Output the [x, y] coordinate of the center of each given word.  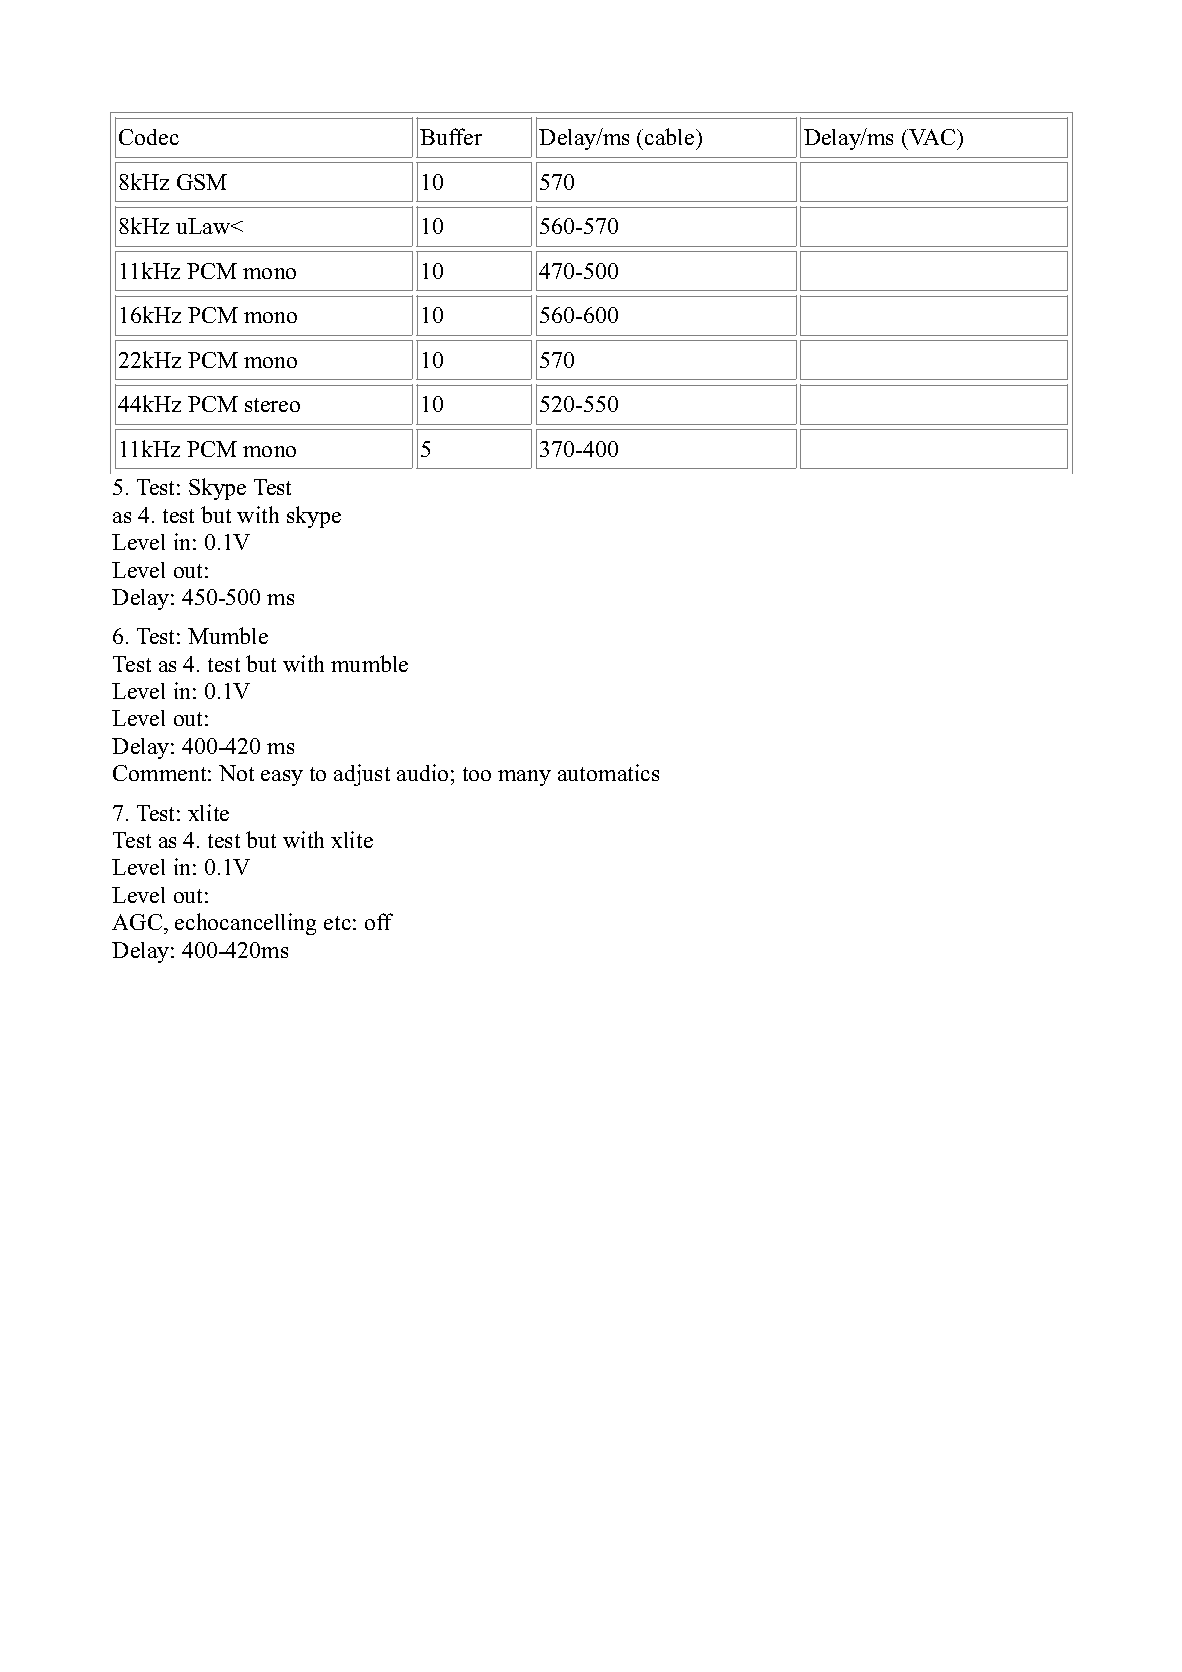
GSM [202, 182]
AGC [138, 924]
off [379, 921]
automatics [608, 772]
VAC [932, 137]
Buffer [451, 136]
